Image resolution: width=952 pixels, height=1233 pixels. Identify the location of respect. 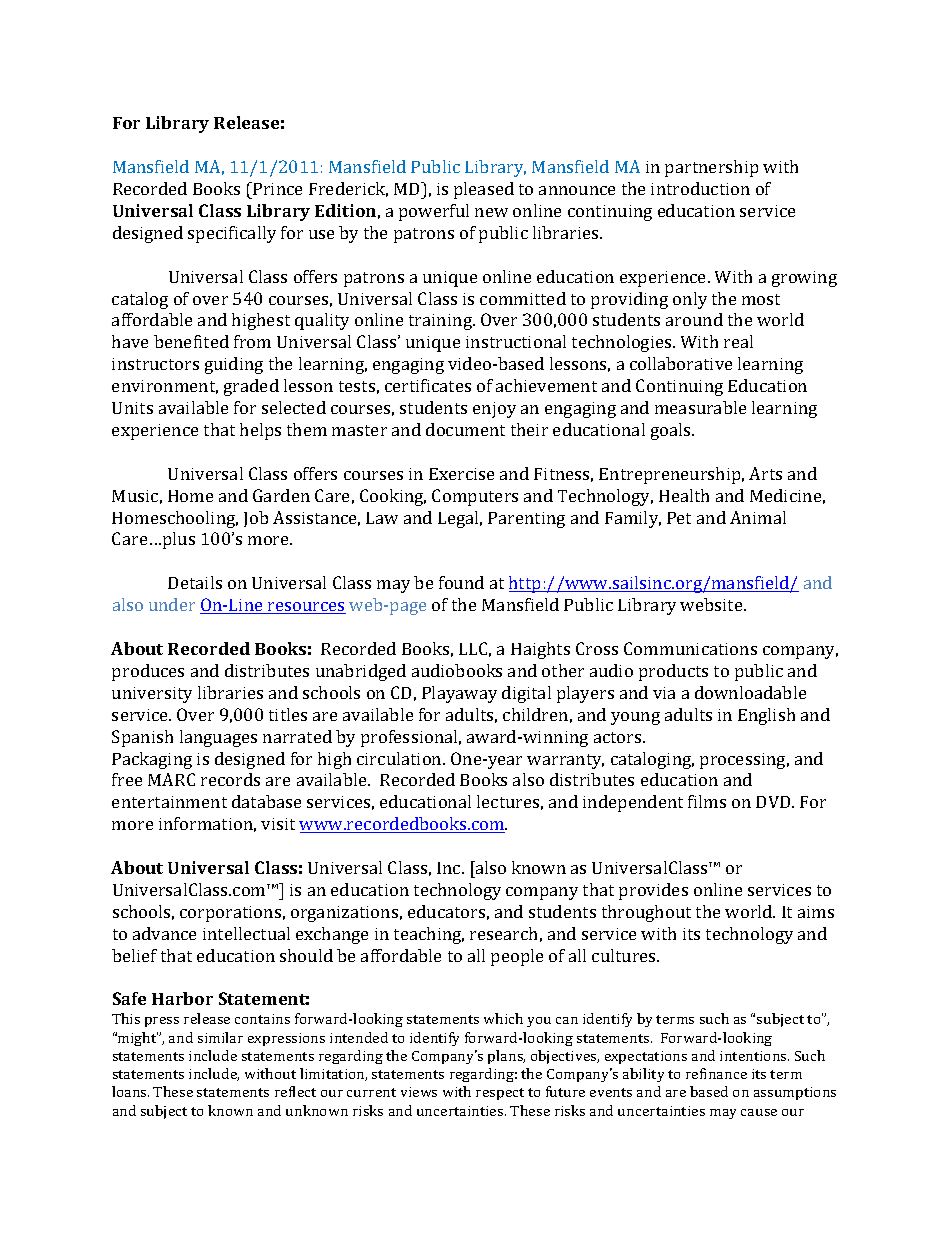
(500, 1094).
